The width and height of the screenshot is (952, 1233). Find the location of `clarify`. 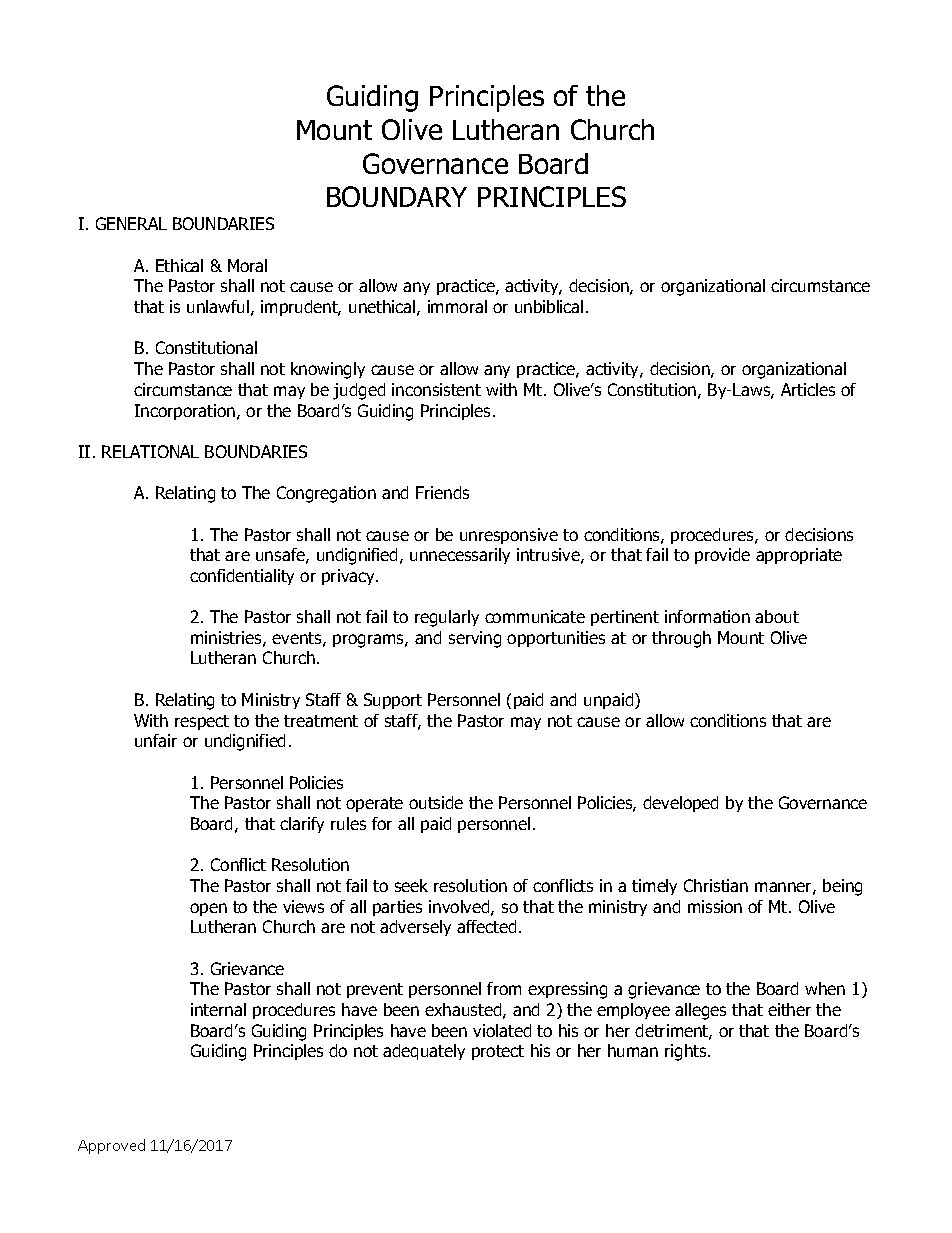

clarify is located at coordinates (302, 825).
